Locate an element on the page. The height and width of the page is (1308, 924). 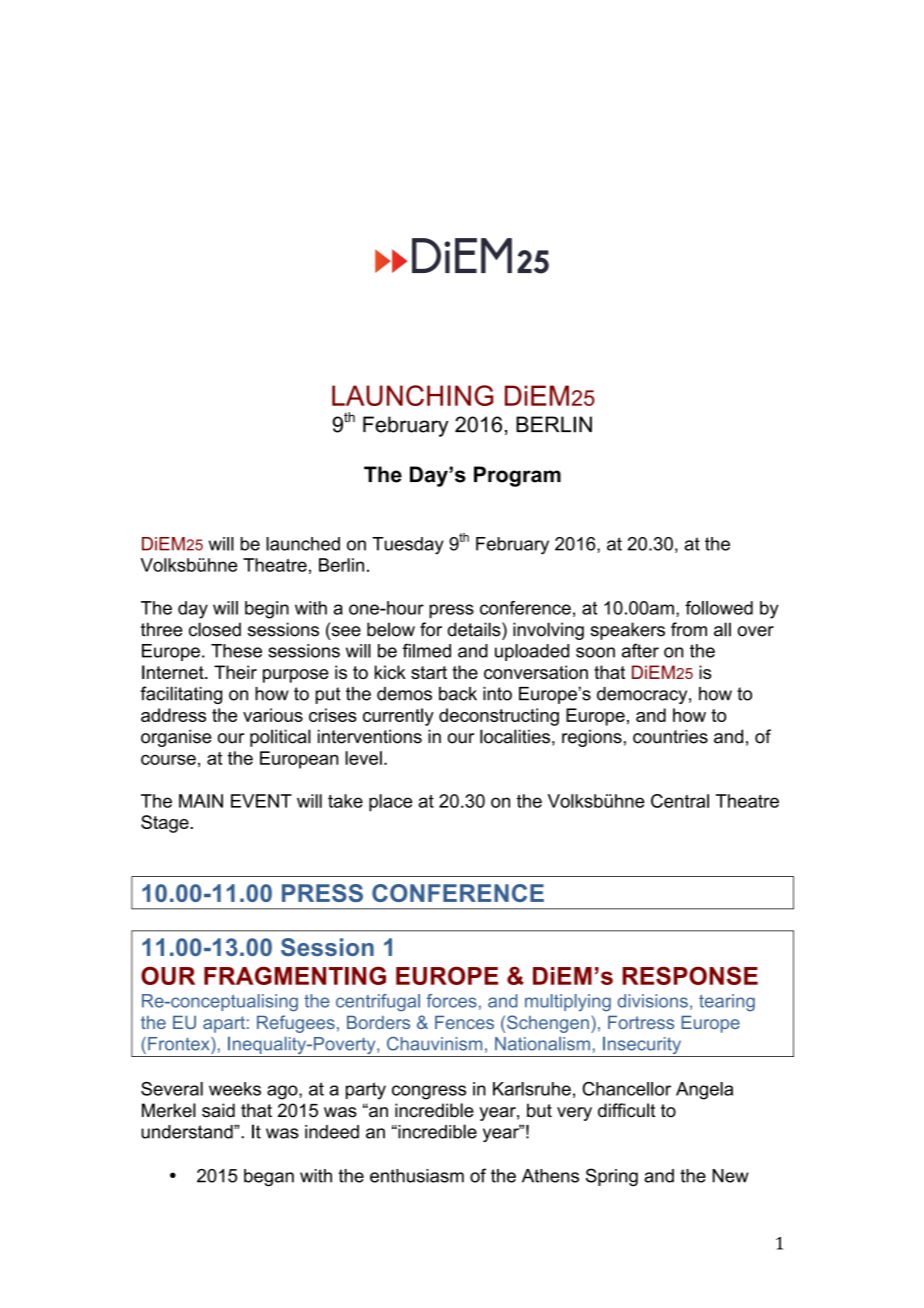
Central is located at coordinates (680, 801).
